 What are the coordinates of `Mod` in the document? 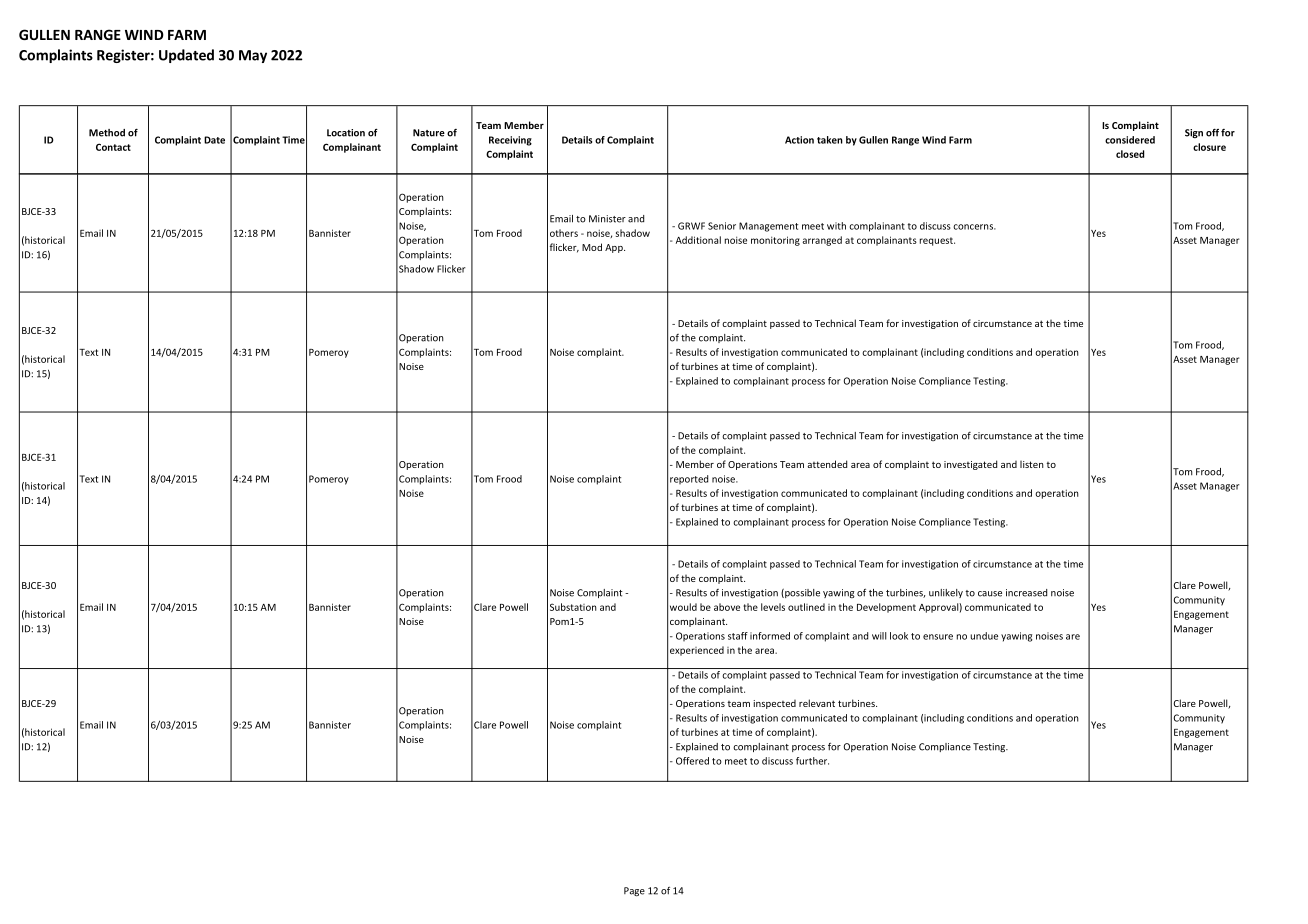 It's located at (592, 247).
